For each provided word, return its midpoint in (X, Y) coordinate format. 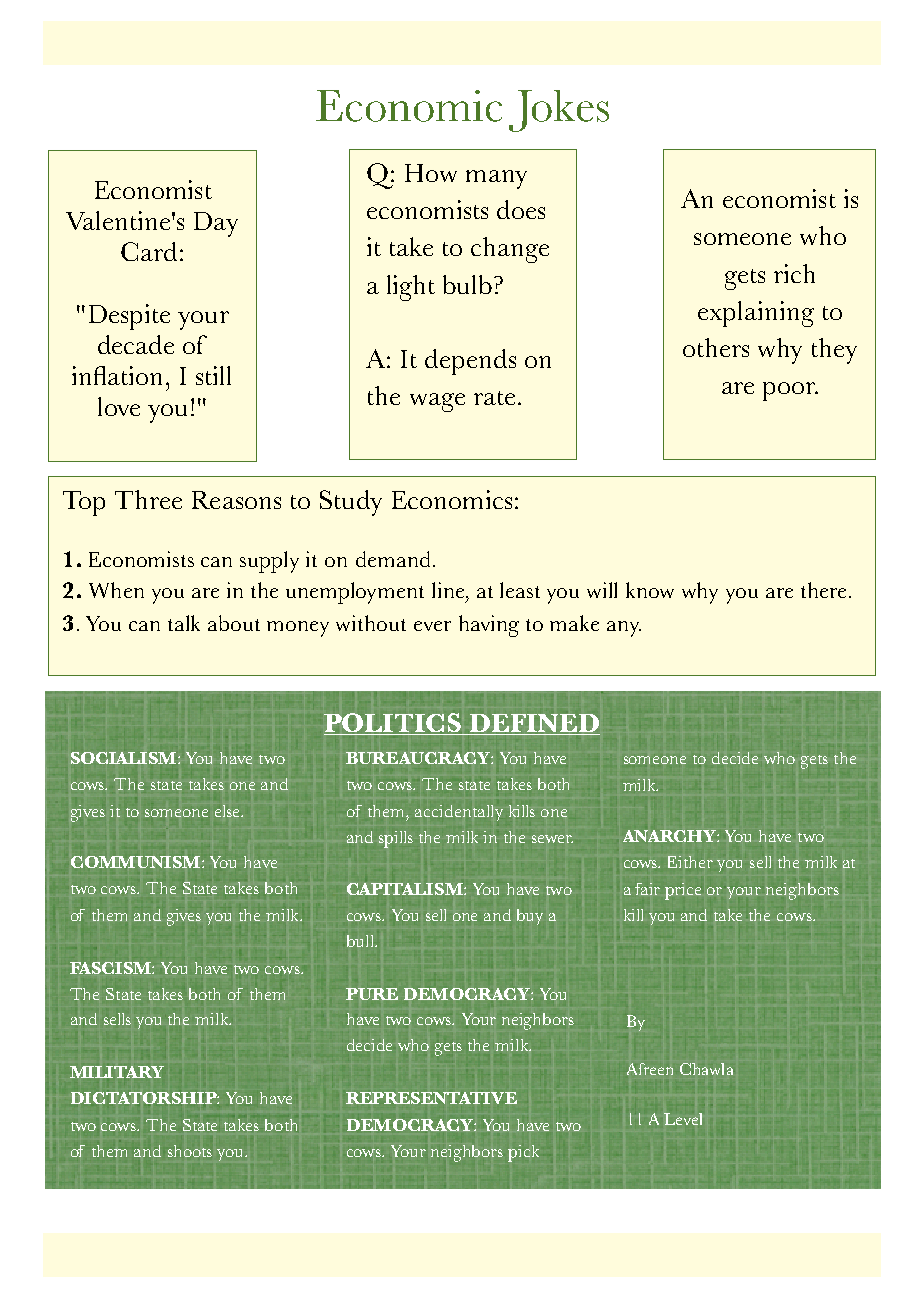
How (431, 173)
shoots (190, 1151)
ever (432, 626)
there (825, 590)
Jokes (559, 111)
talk (184, 623)
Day (216, 224)
